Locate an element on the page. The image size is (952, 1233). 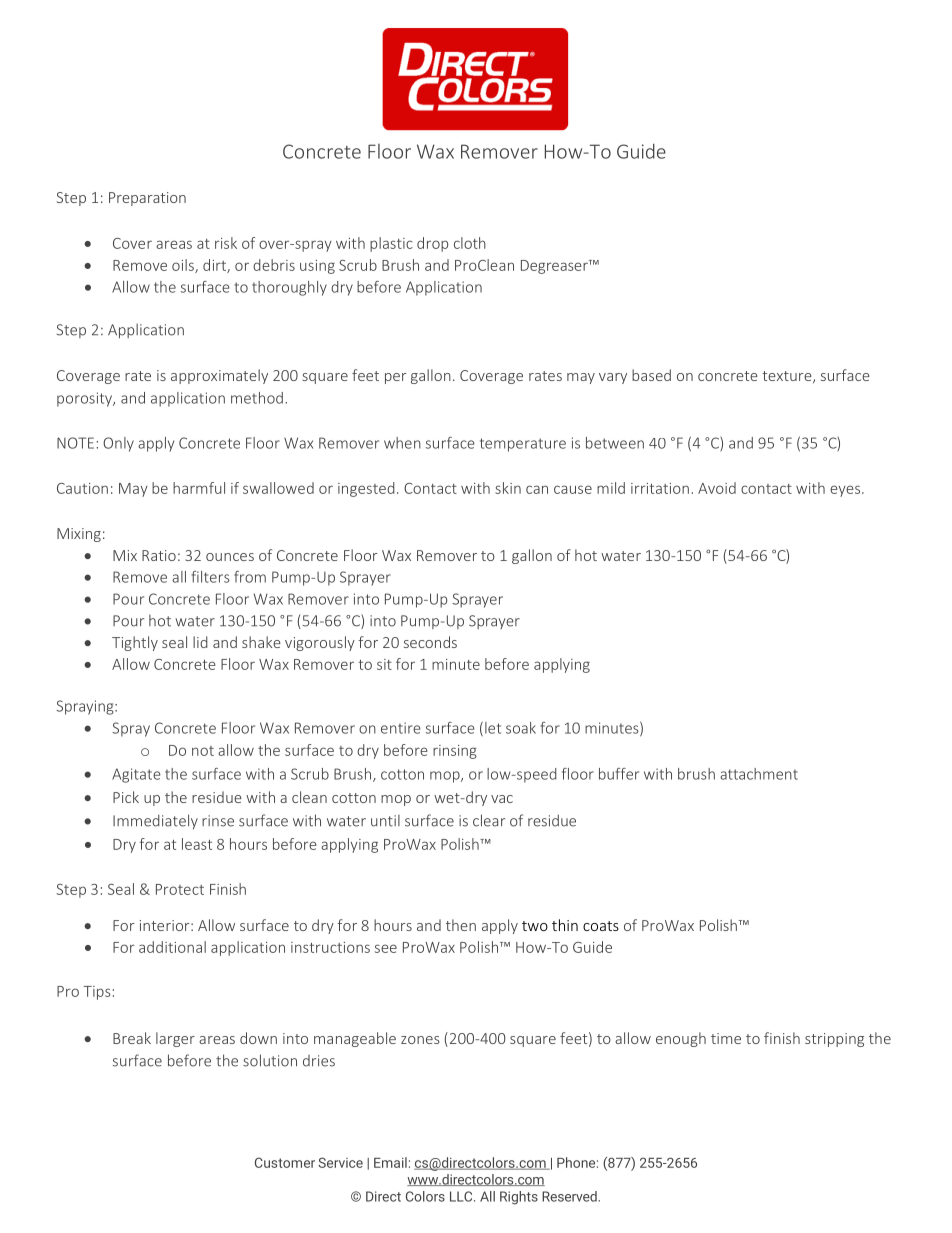
Reserved is located at coordinates (570, 1196).
